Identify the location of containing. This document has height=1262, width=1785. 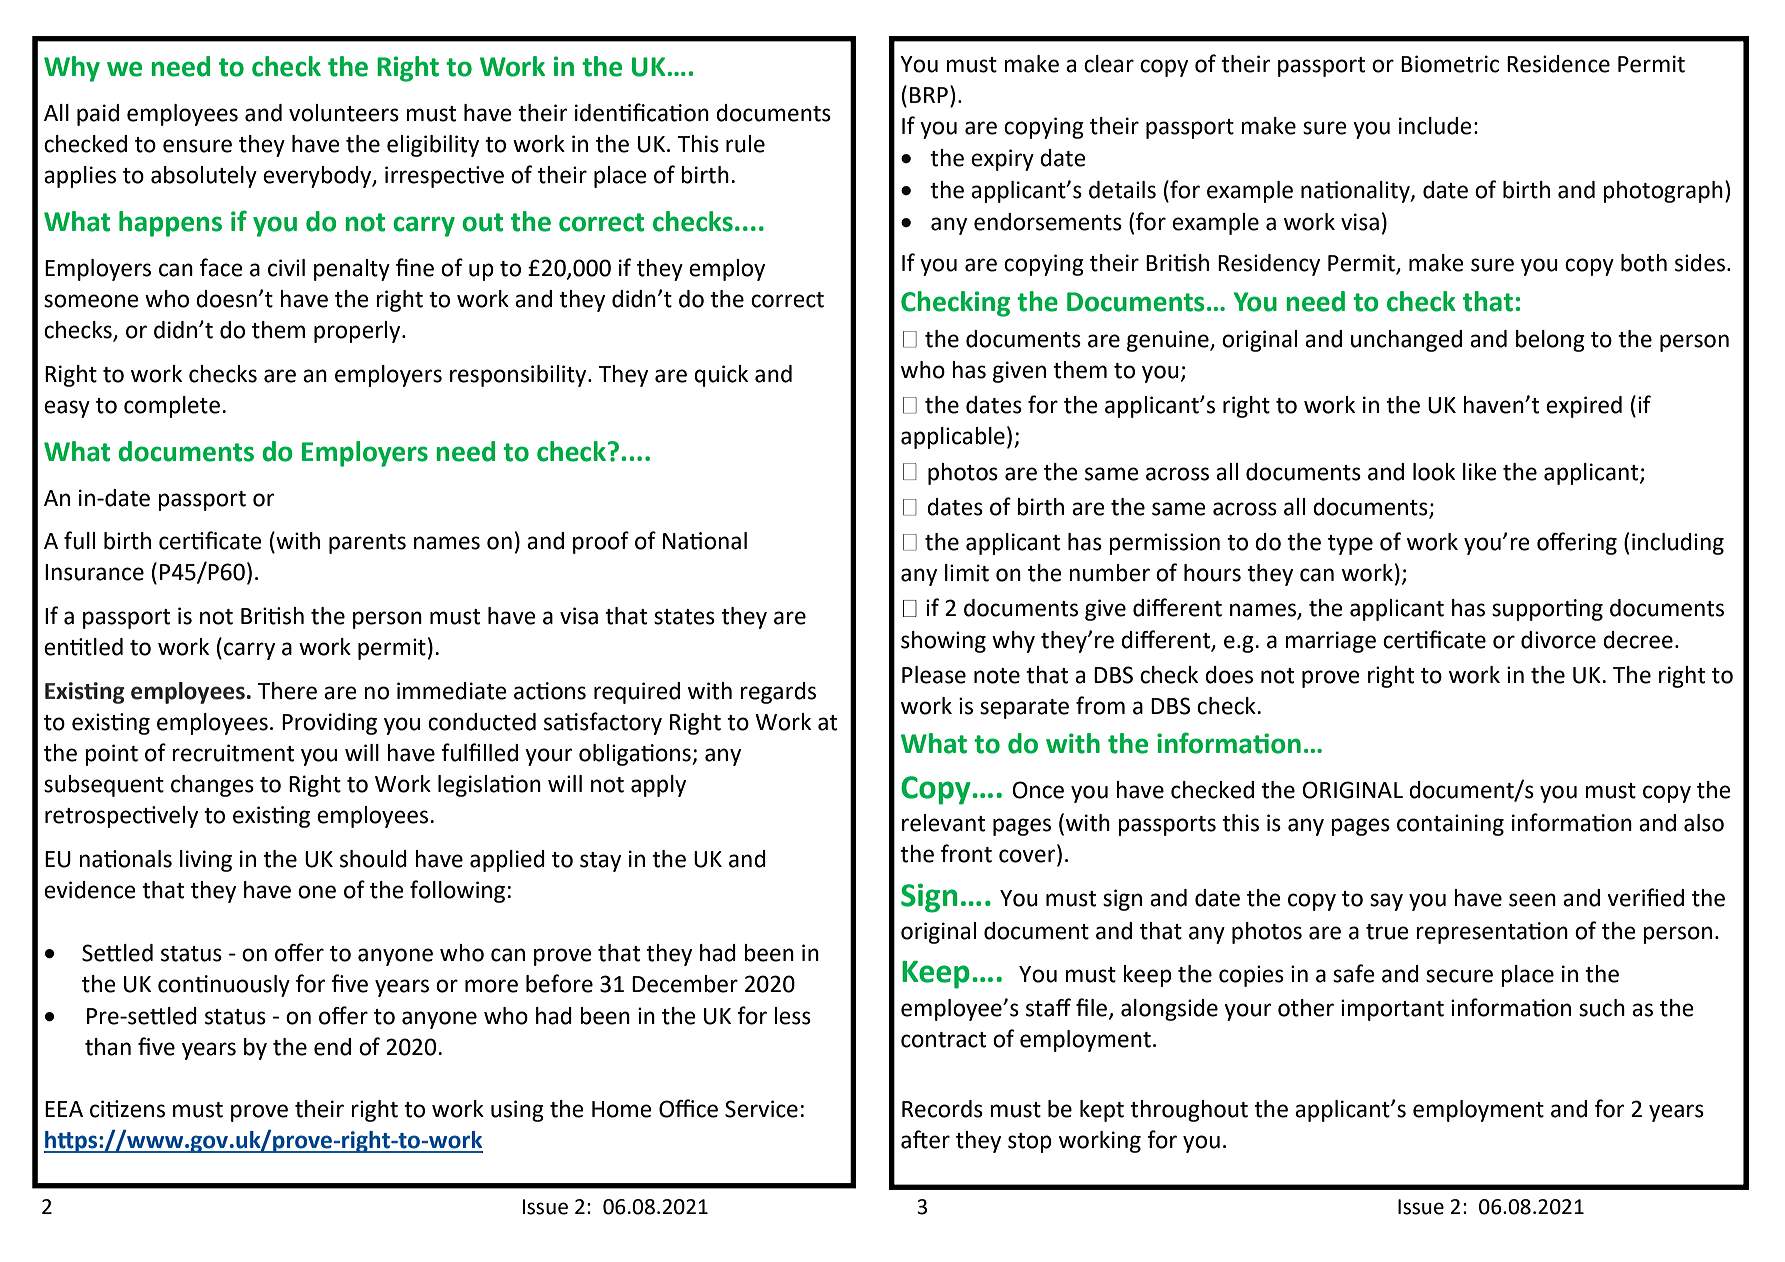
(1450, 825).
